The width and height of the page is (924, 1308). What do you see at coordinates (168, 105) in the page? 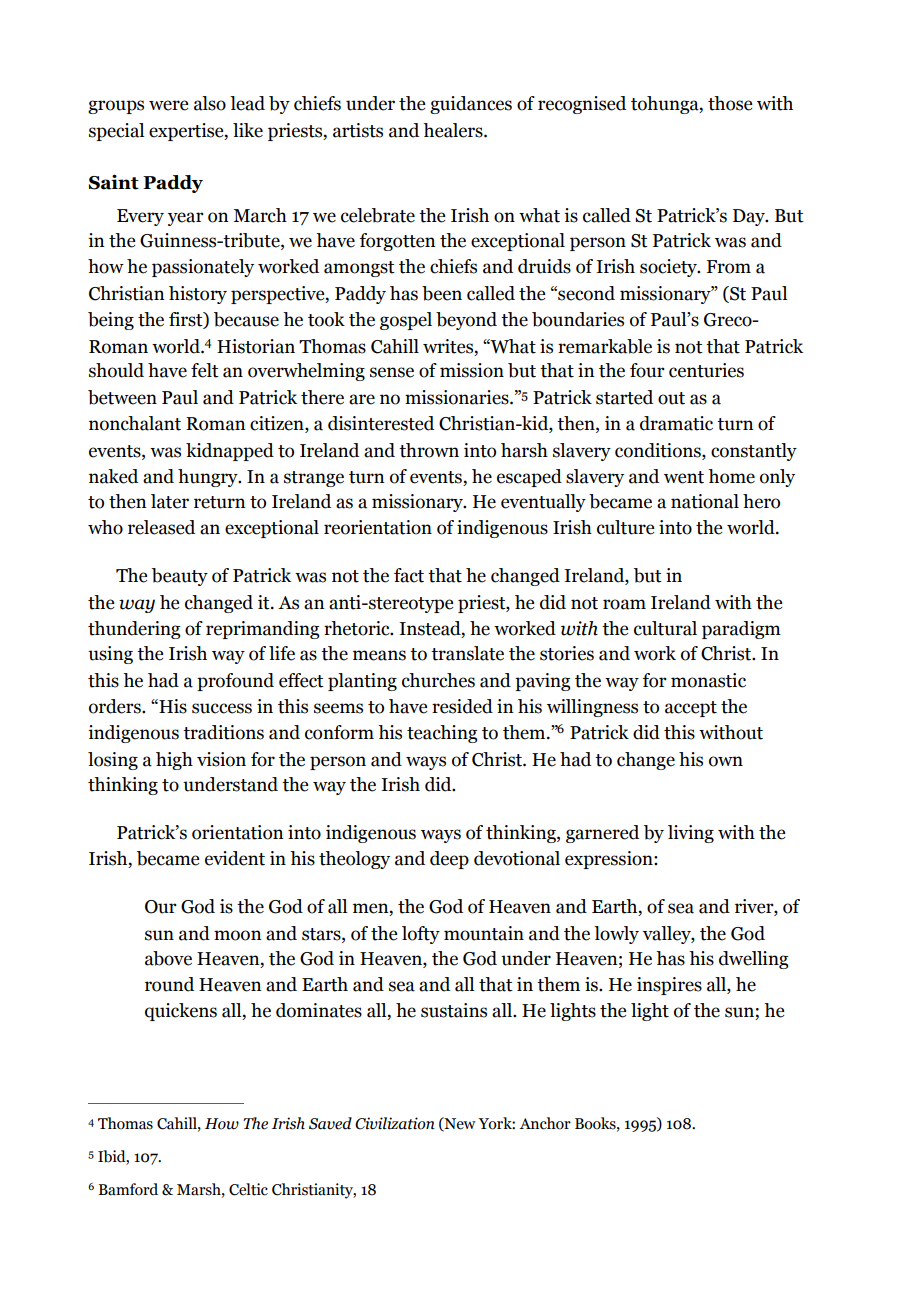
I see `were` at bounding box center [168, 105].
